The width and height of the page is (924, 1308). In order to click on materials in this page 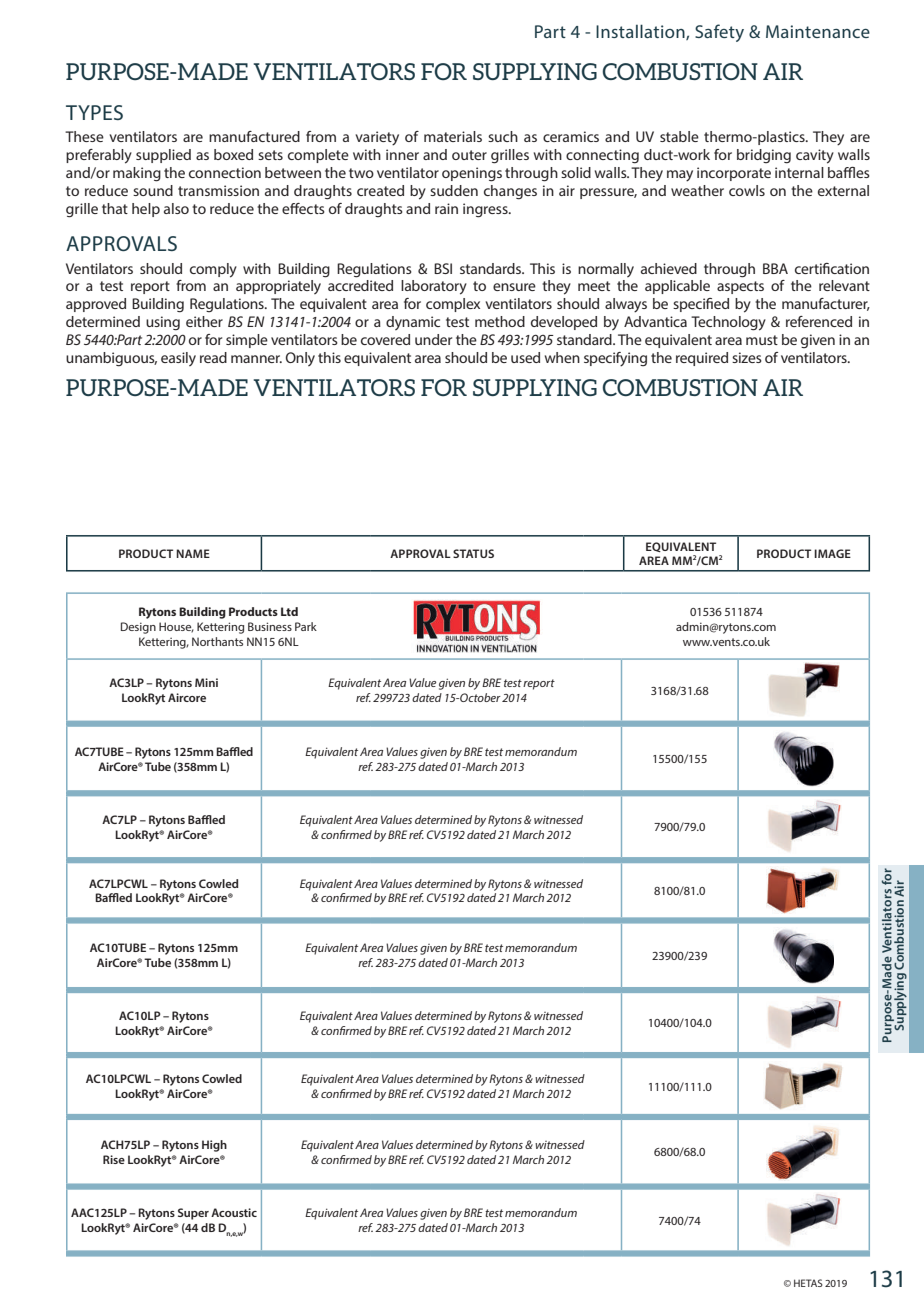, I will do `click(453, 136)`.
